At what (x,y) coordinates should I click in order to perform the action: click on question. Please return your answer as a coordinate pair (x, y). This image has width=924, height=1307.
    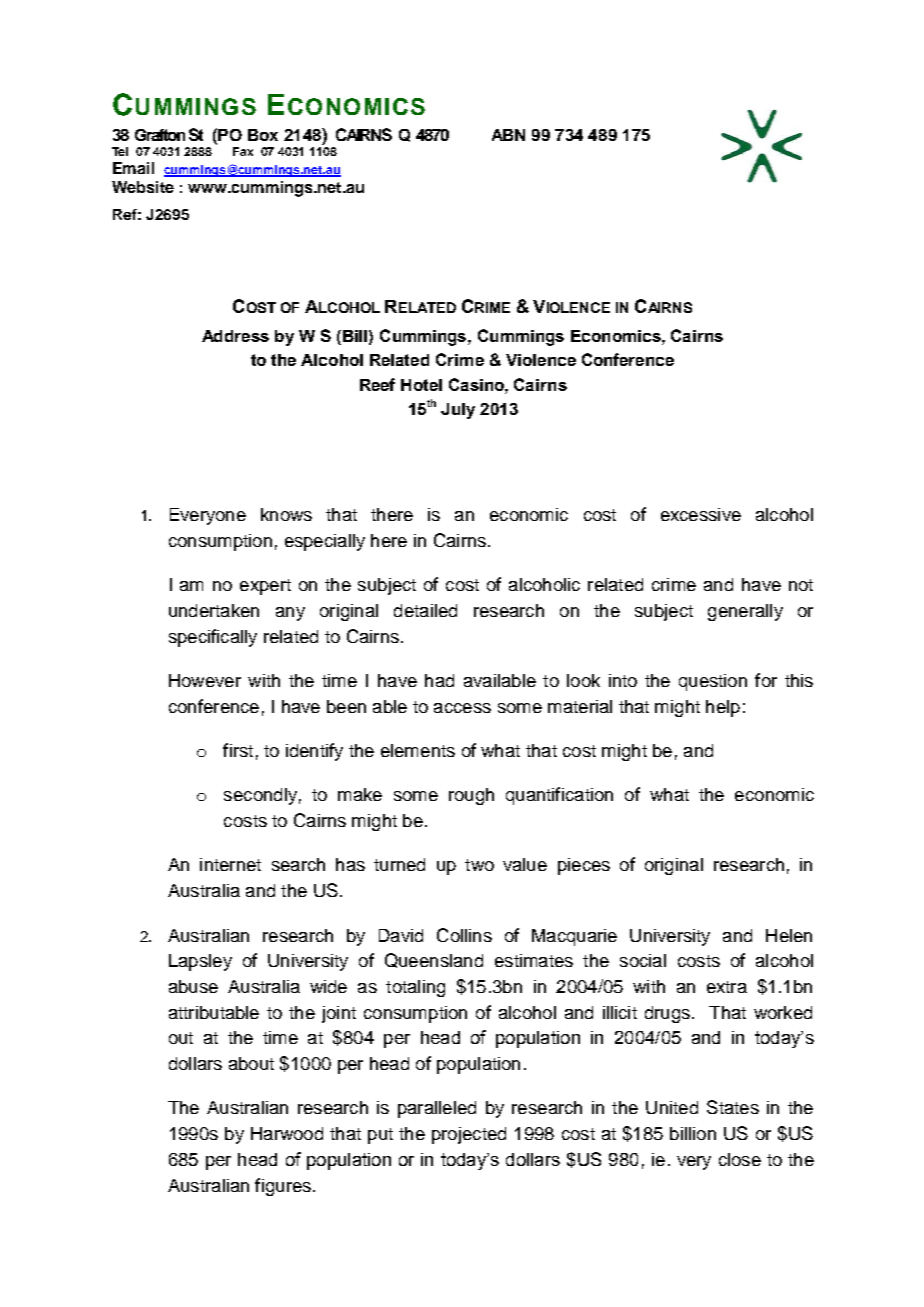
    Looking at the image, I should click on (713, 682).
